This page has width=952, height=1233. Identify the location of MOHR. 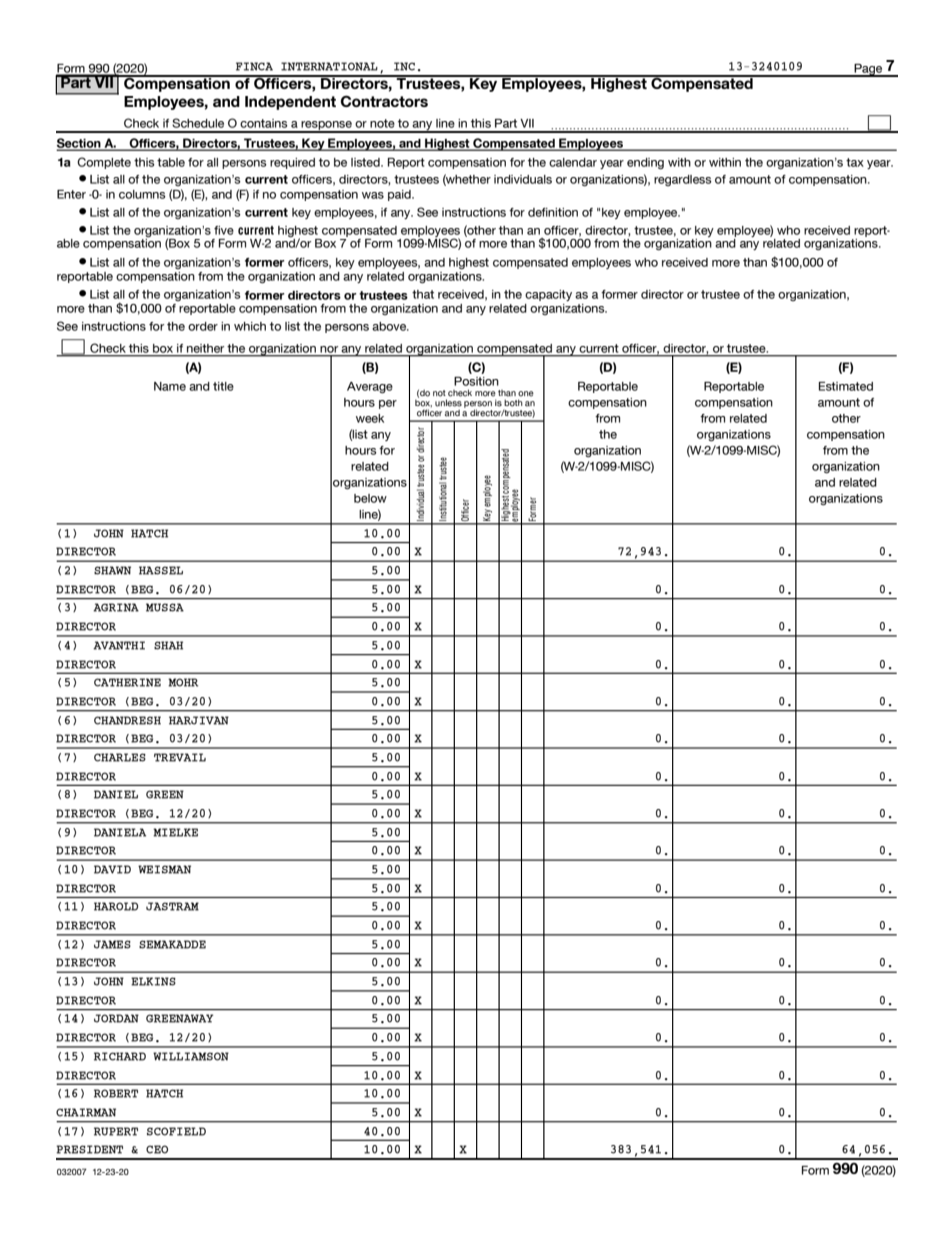
(183, 682).
